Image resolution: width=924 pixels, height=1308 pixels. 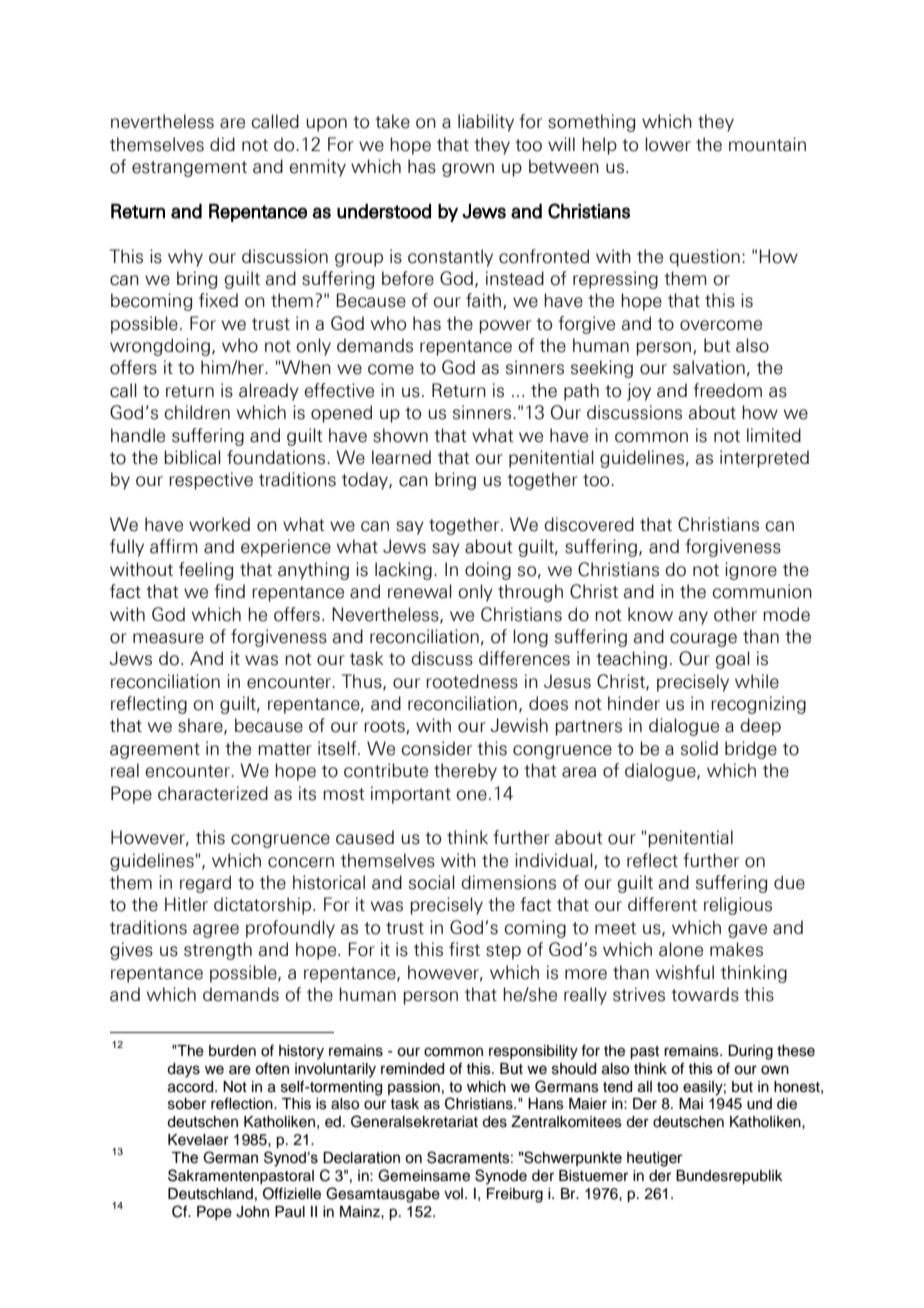 I want to click on rootedness, so click(x=472, y=681).
